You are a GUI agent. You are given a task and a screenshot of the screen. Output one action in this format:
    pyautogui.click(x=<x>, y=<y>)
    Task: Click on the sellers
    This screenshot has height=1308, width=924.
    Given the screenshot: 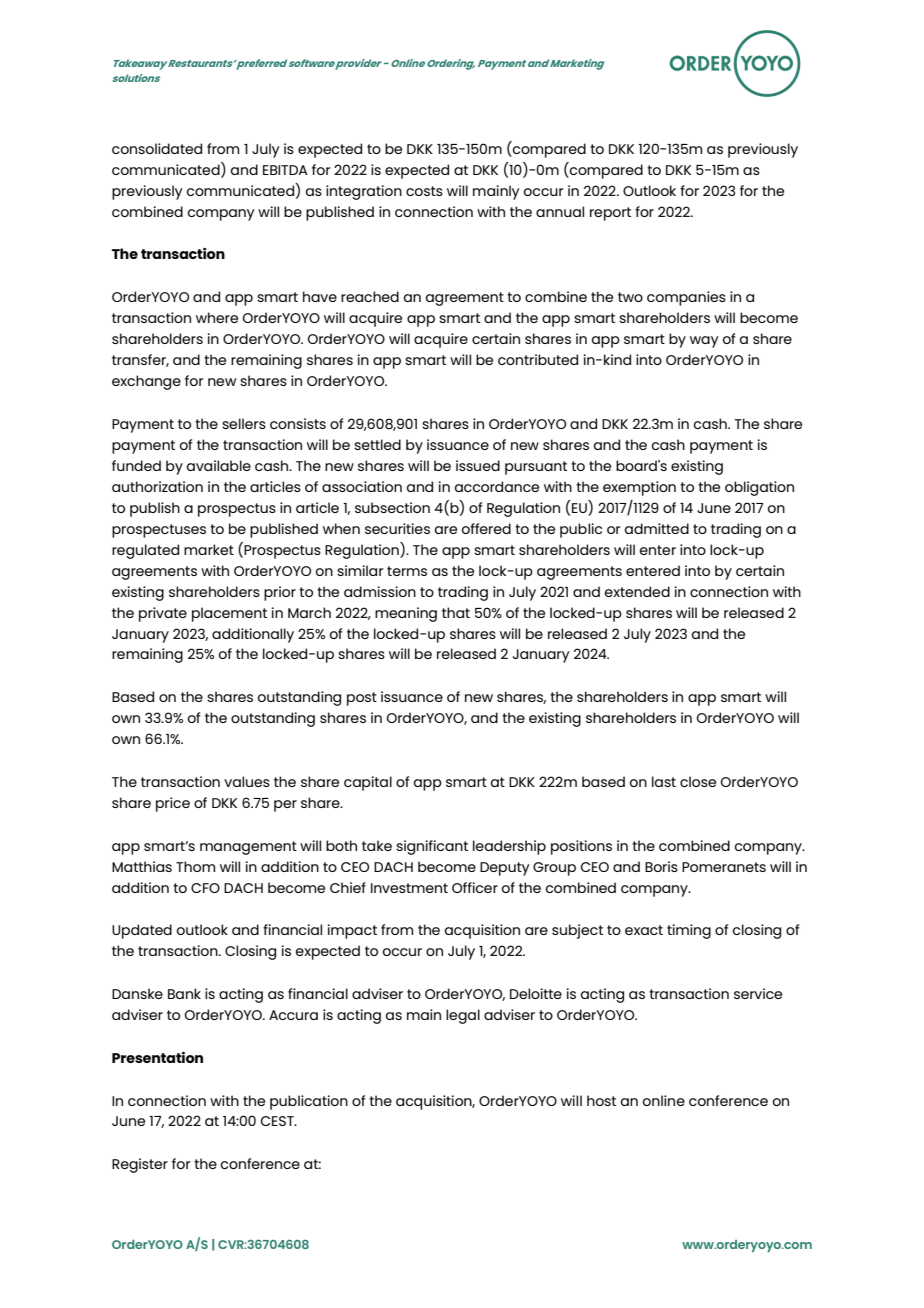 What is the action you would take?
    pyautogui.click(x=244, y=423)
